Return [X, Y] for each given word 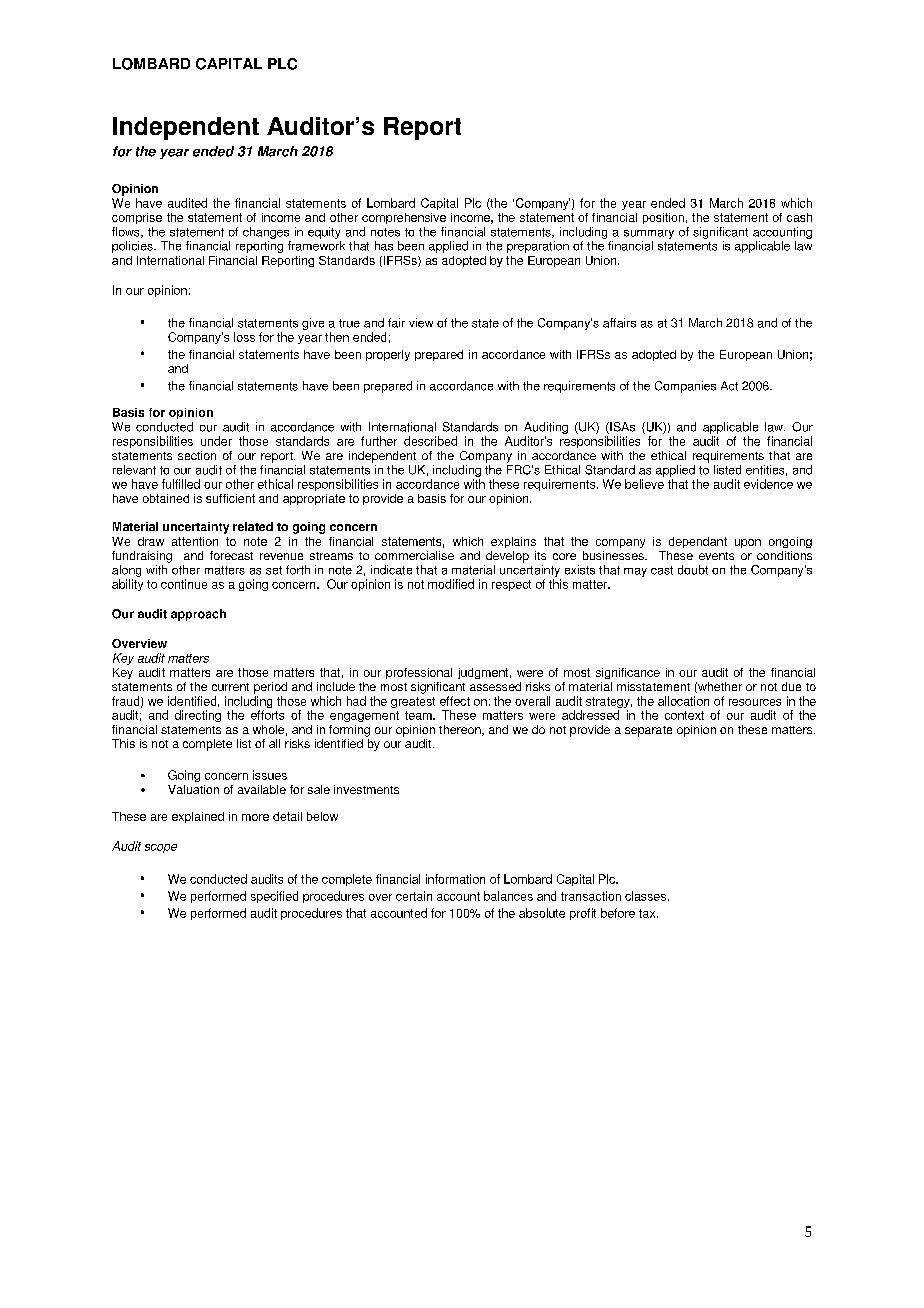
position [663, 218]
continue [184, 584]
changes [266, 233]
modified [451, 584]
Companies [685, 387]
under [216, 441]
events [716, 556]
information [455, 879]
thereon [461, 730]
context [684, 715]
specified [274, 897]
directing [198, 716]
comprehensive [404, 218]
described [430, 441]
